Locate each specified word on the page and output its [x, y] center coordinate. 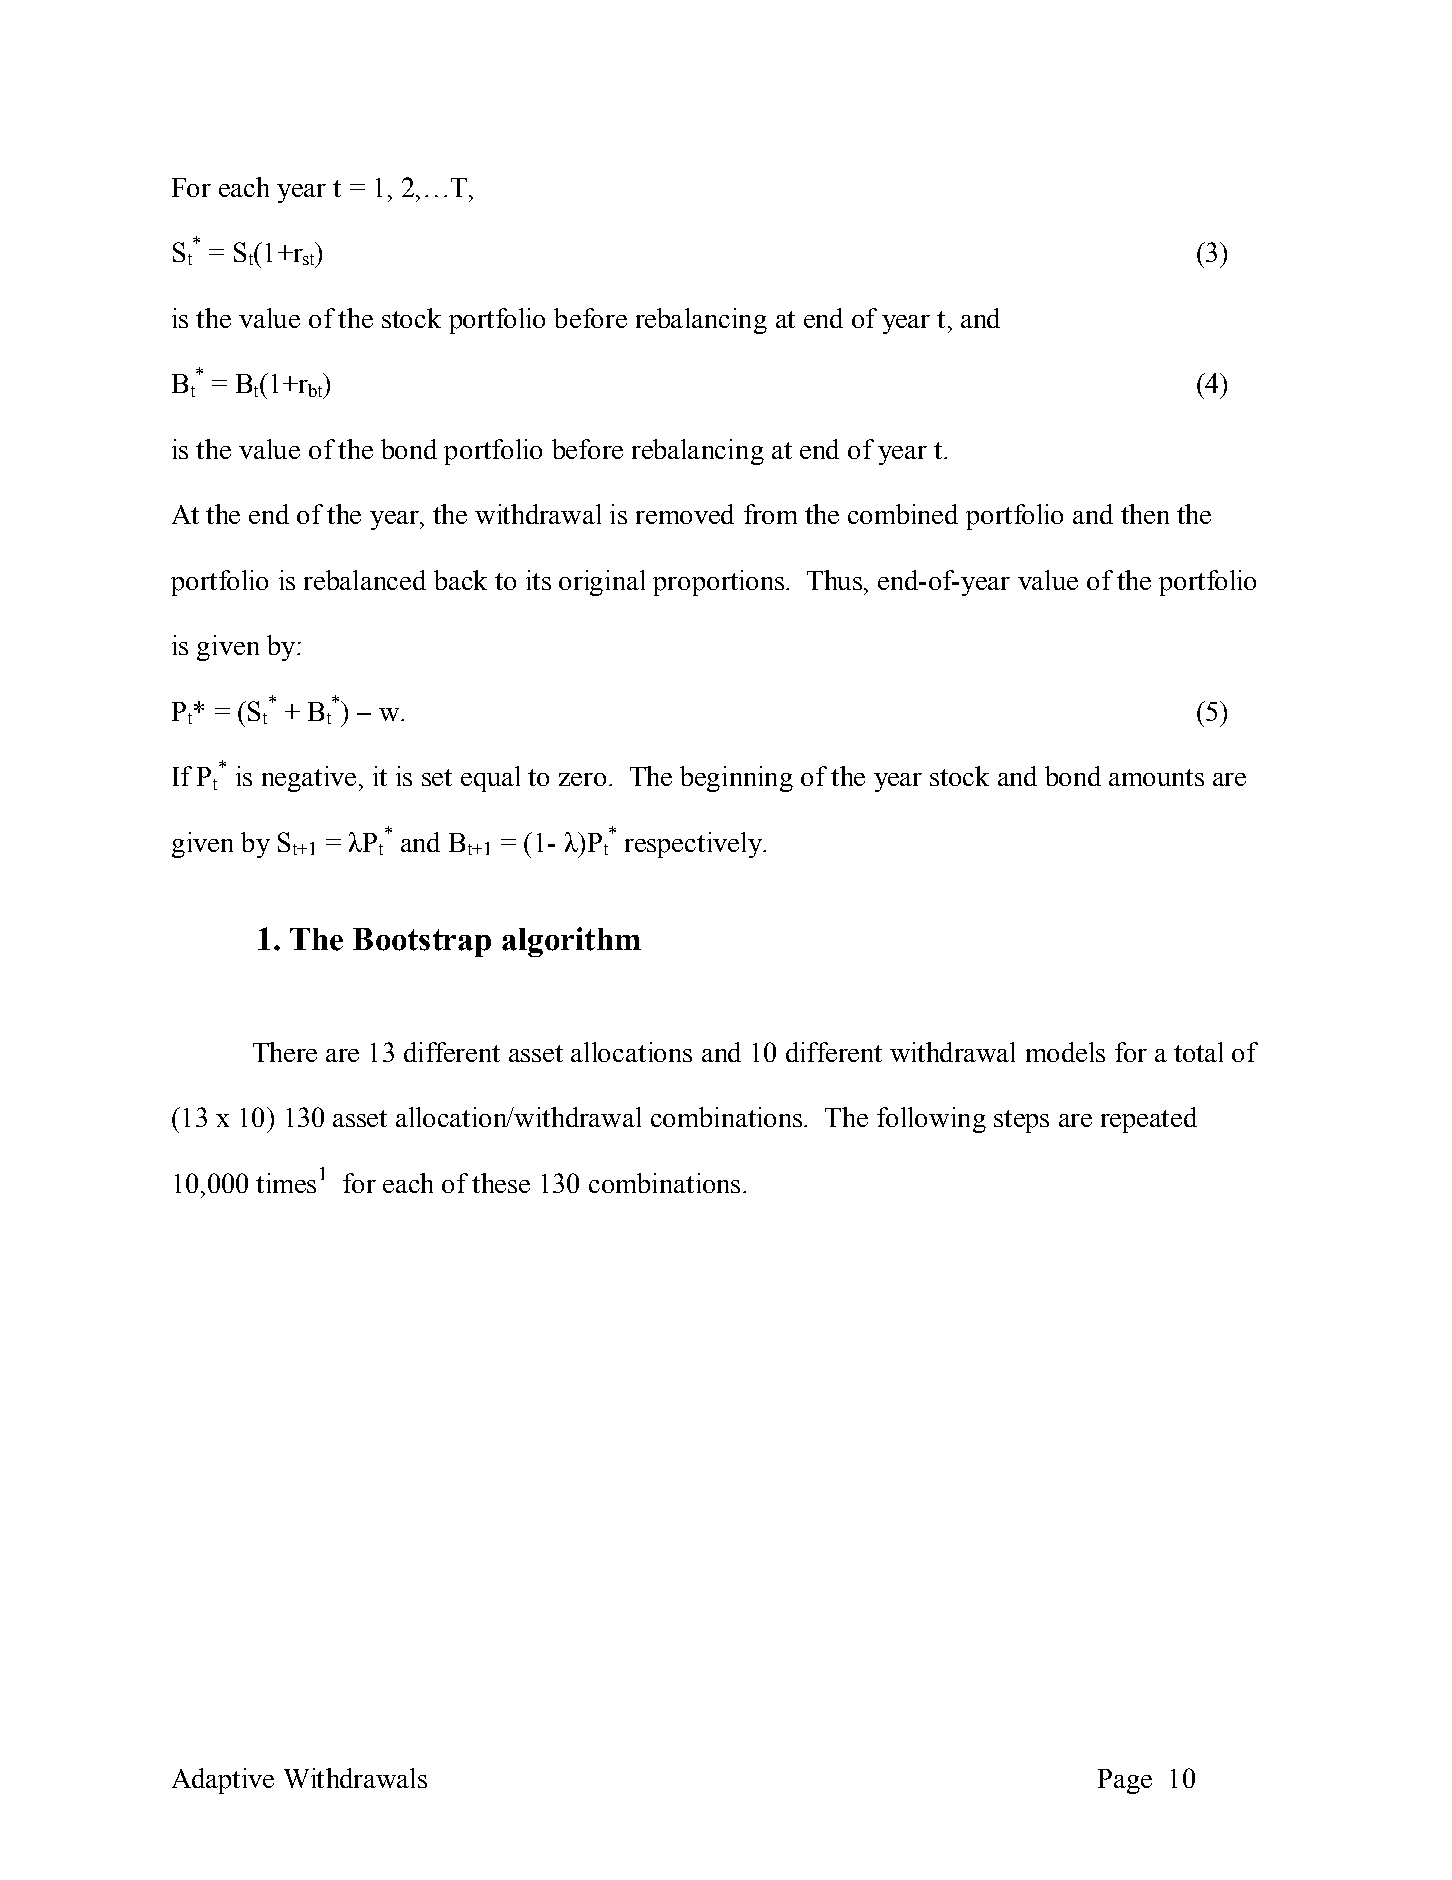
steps [1021, 1121]
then [1145, 514]
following [931, 1120]
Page [1125, 1781]
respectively [694, 845]
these [501, 1183]
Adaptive [223, 1781]
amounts [1156, 777]
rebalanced [365, 580]
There [285, 1052]
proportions [718, 583]
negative [309, 779]
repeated [1149, 1120]
